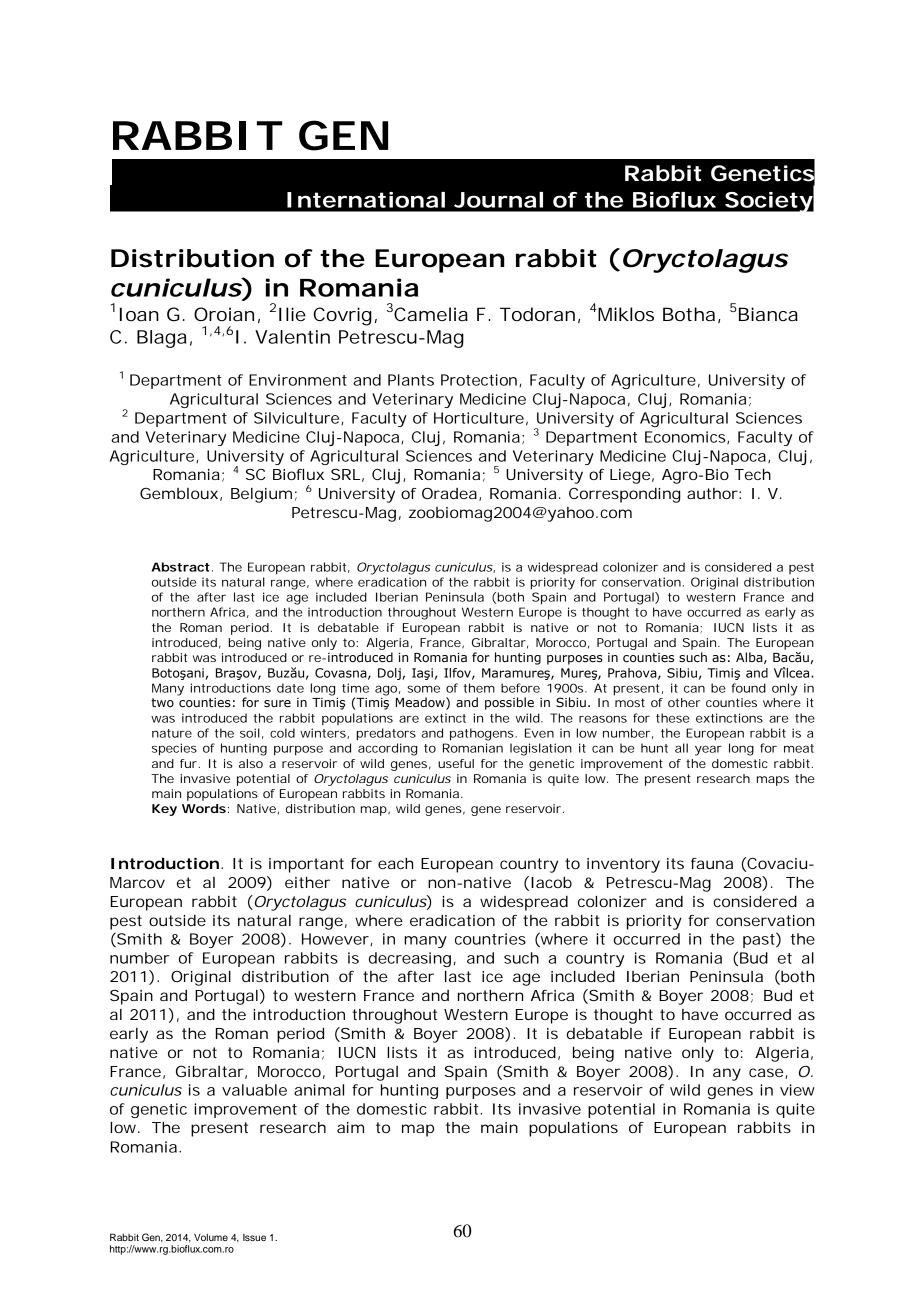  Describe the element at coordinates (686, 437) in the document. I see `Economics` at that location.
